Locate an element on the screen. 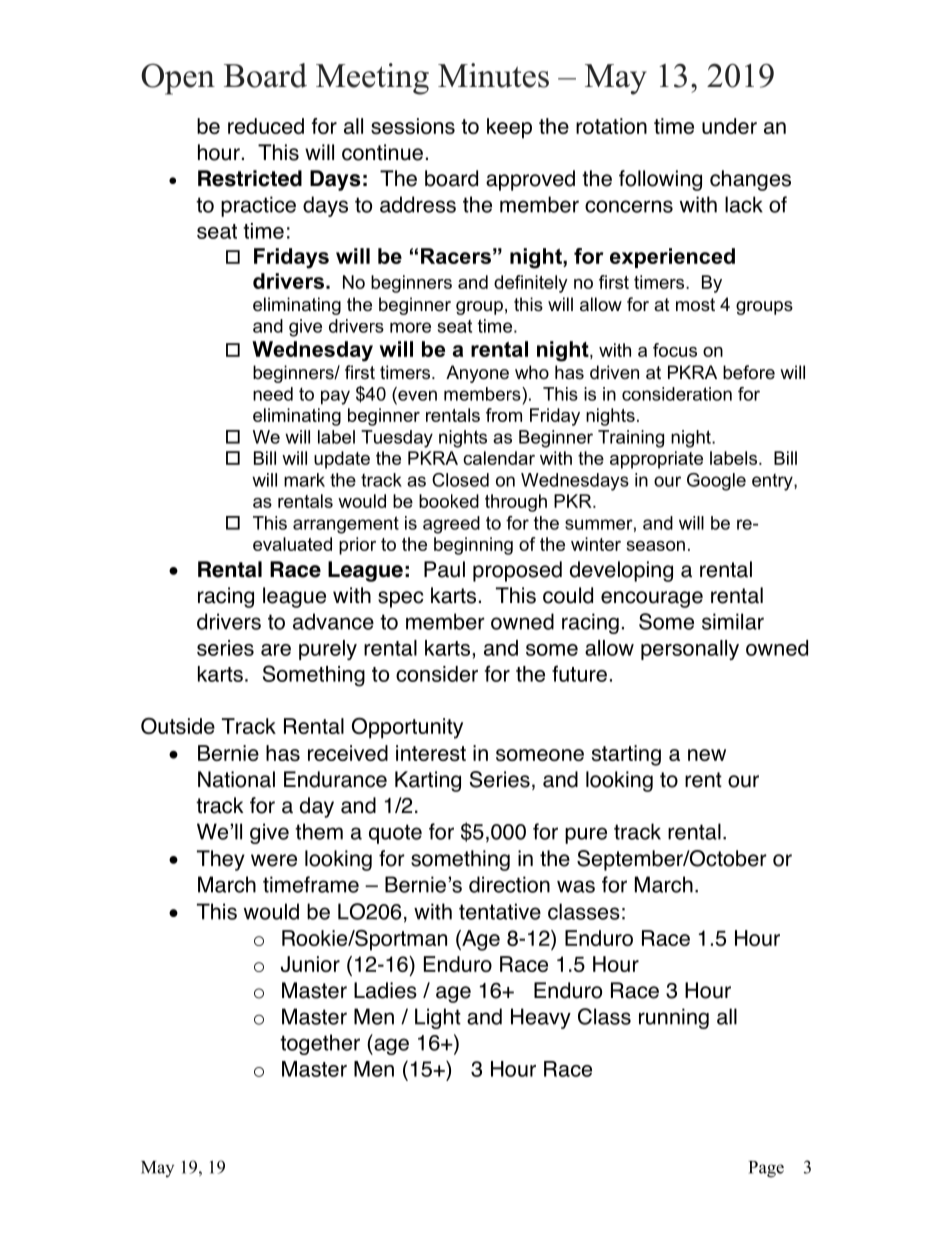 Image resolution: width=952 pixels, height=1233 pixels. are is located at coordinates (276, 650).
